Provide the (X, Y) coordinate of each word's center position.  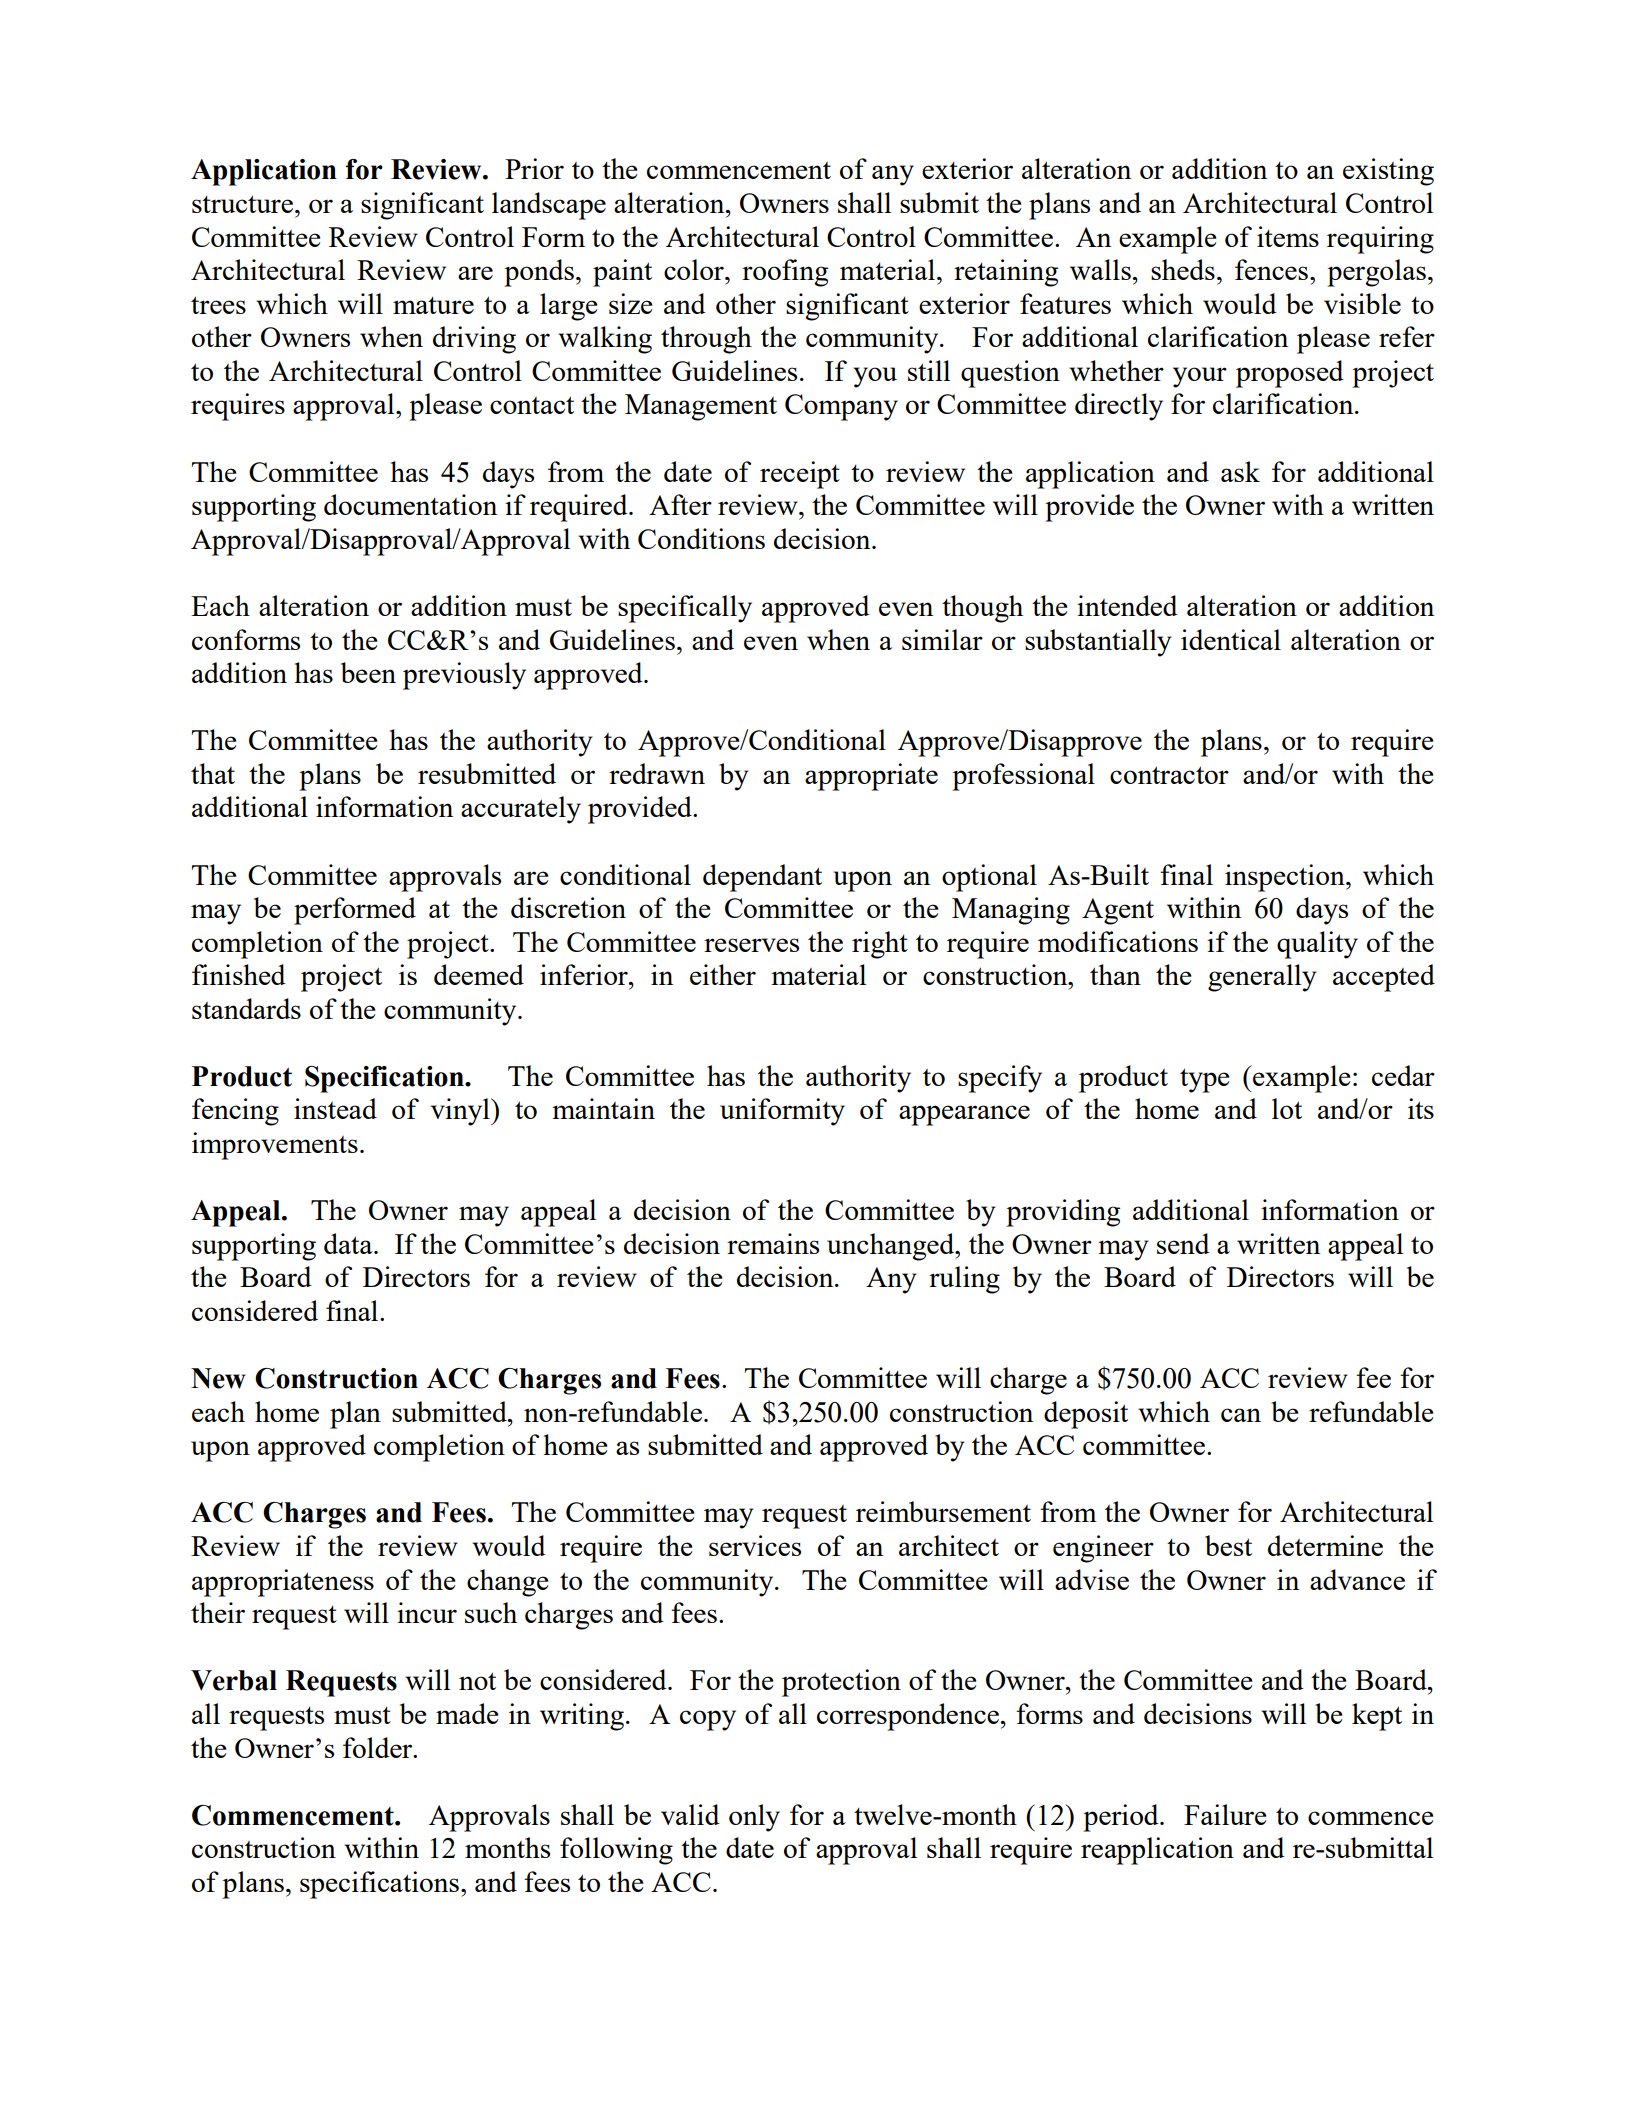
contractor (1169, 775)
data (349, 1243)
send (1183, 1243)
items (1288, 236)
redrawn (657, 773)
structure (242, 204)
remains (773, 1243)
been (368, 672)
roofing (785, 273)
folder (378, 1747)
